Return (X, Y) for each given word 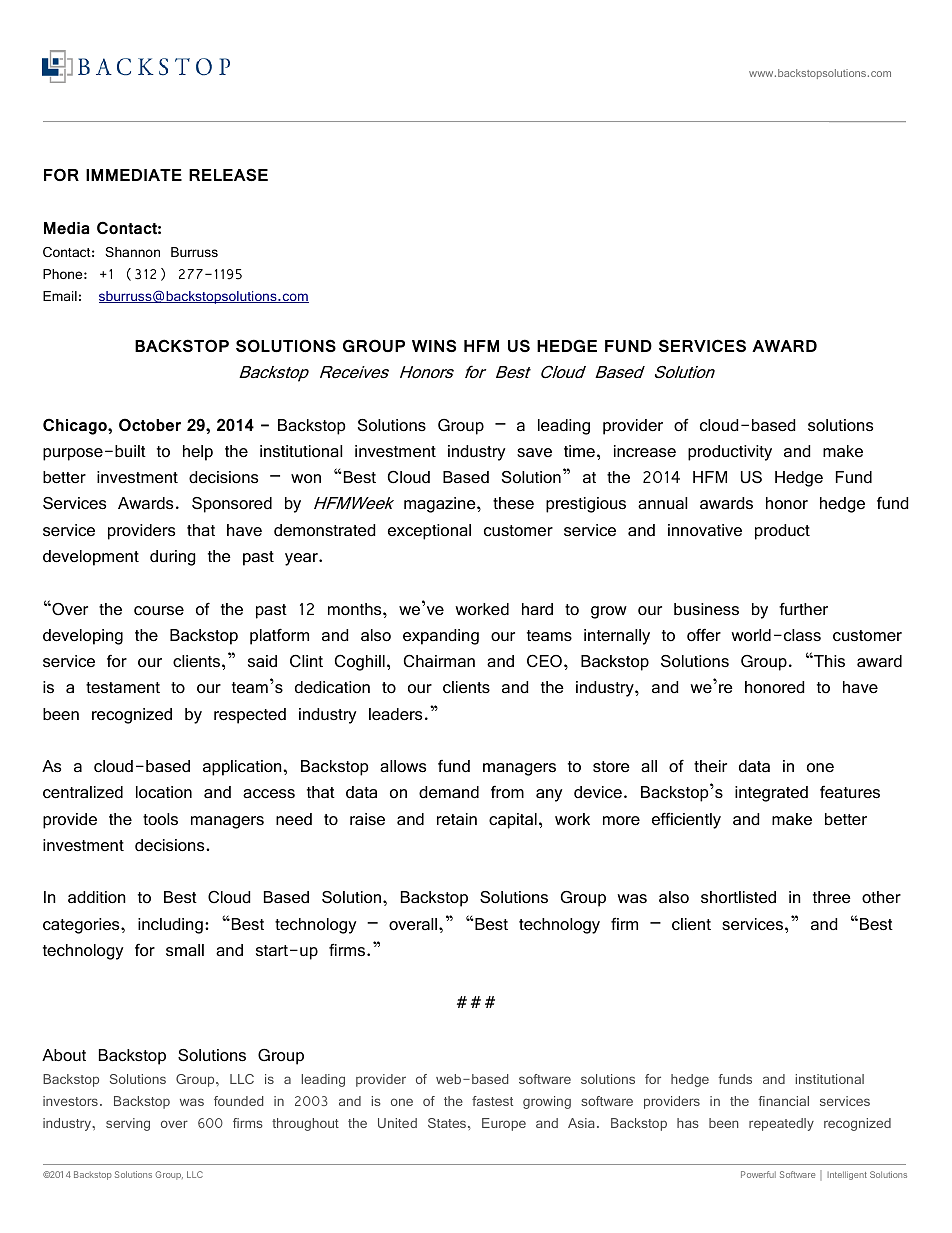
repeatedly (781, 1124)
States (448, 1123)
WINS (434, 345)
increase (645, 451)
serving (128, 1124)
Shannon (132, 252)
